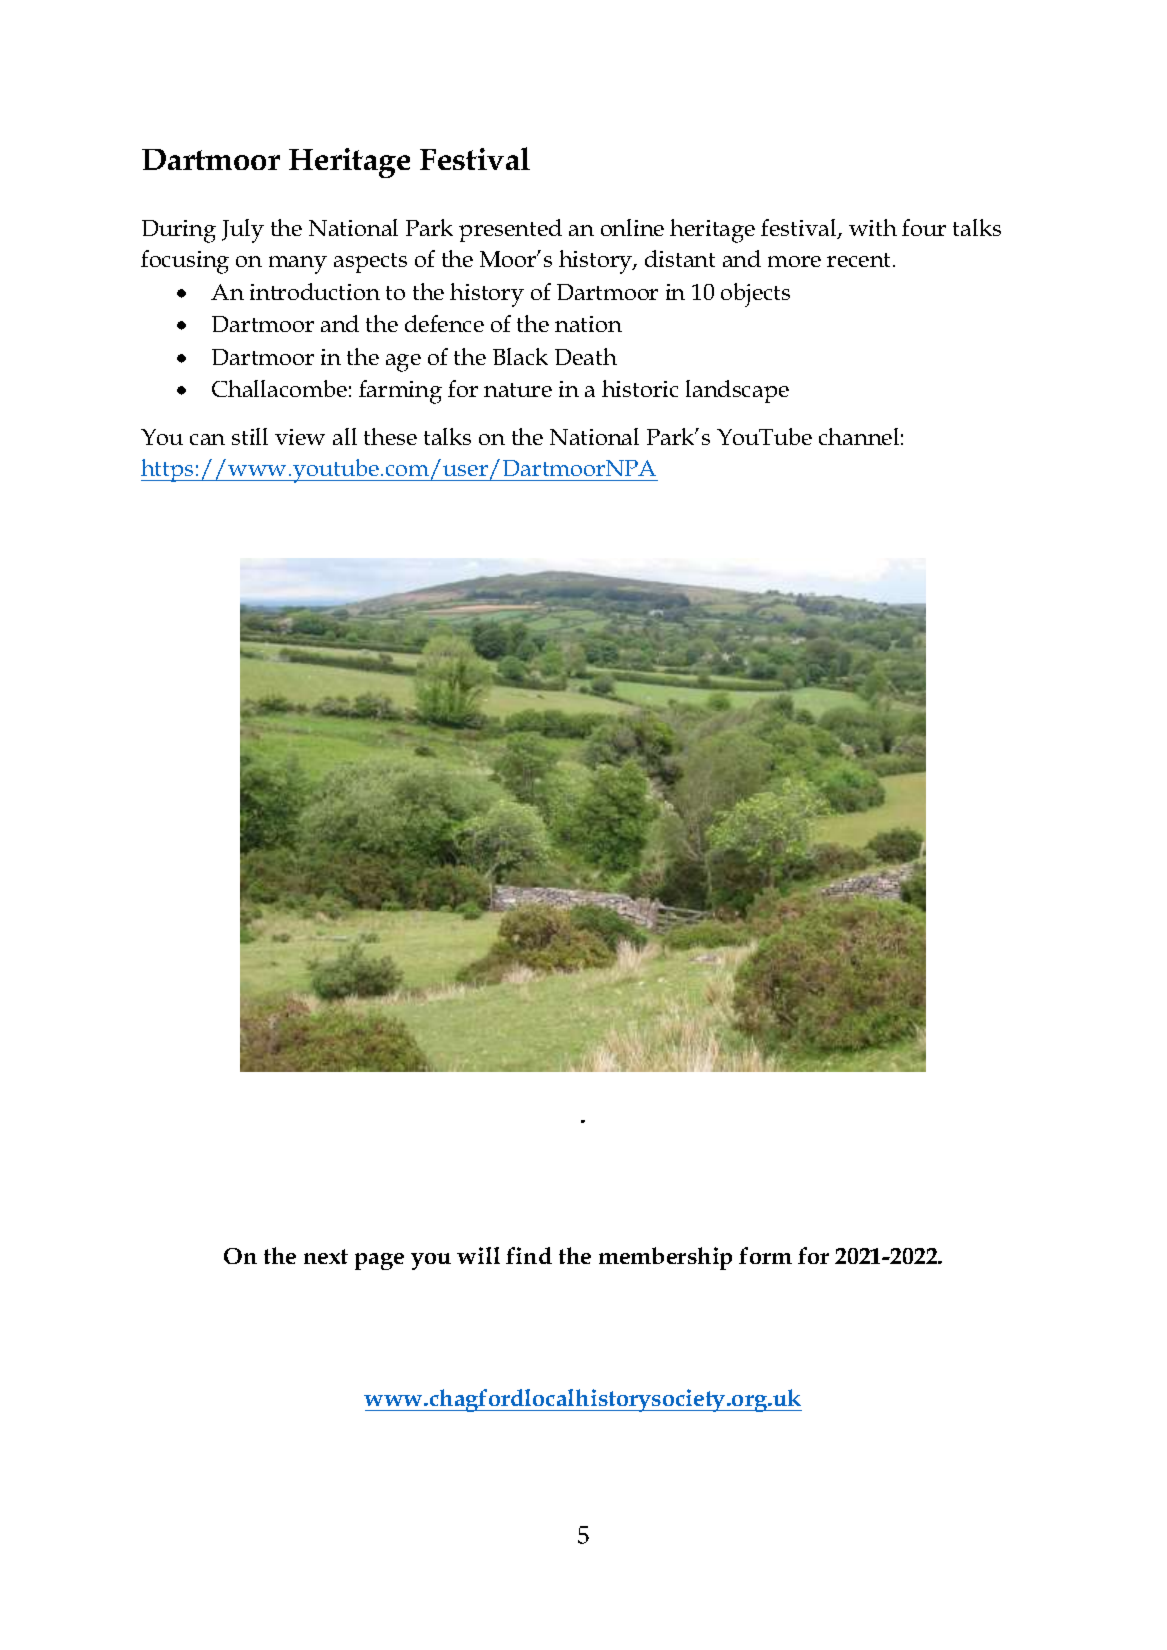 This screenshot has height=1650, width=1167. I want to click on landscape, so click(737, 391).
